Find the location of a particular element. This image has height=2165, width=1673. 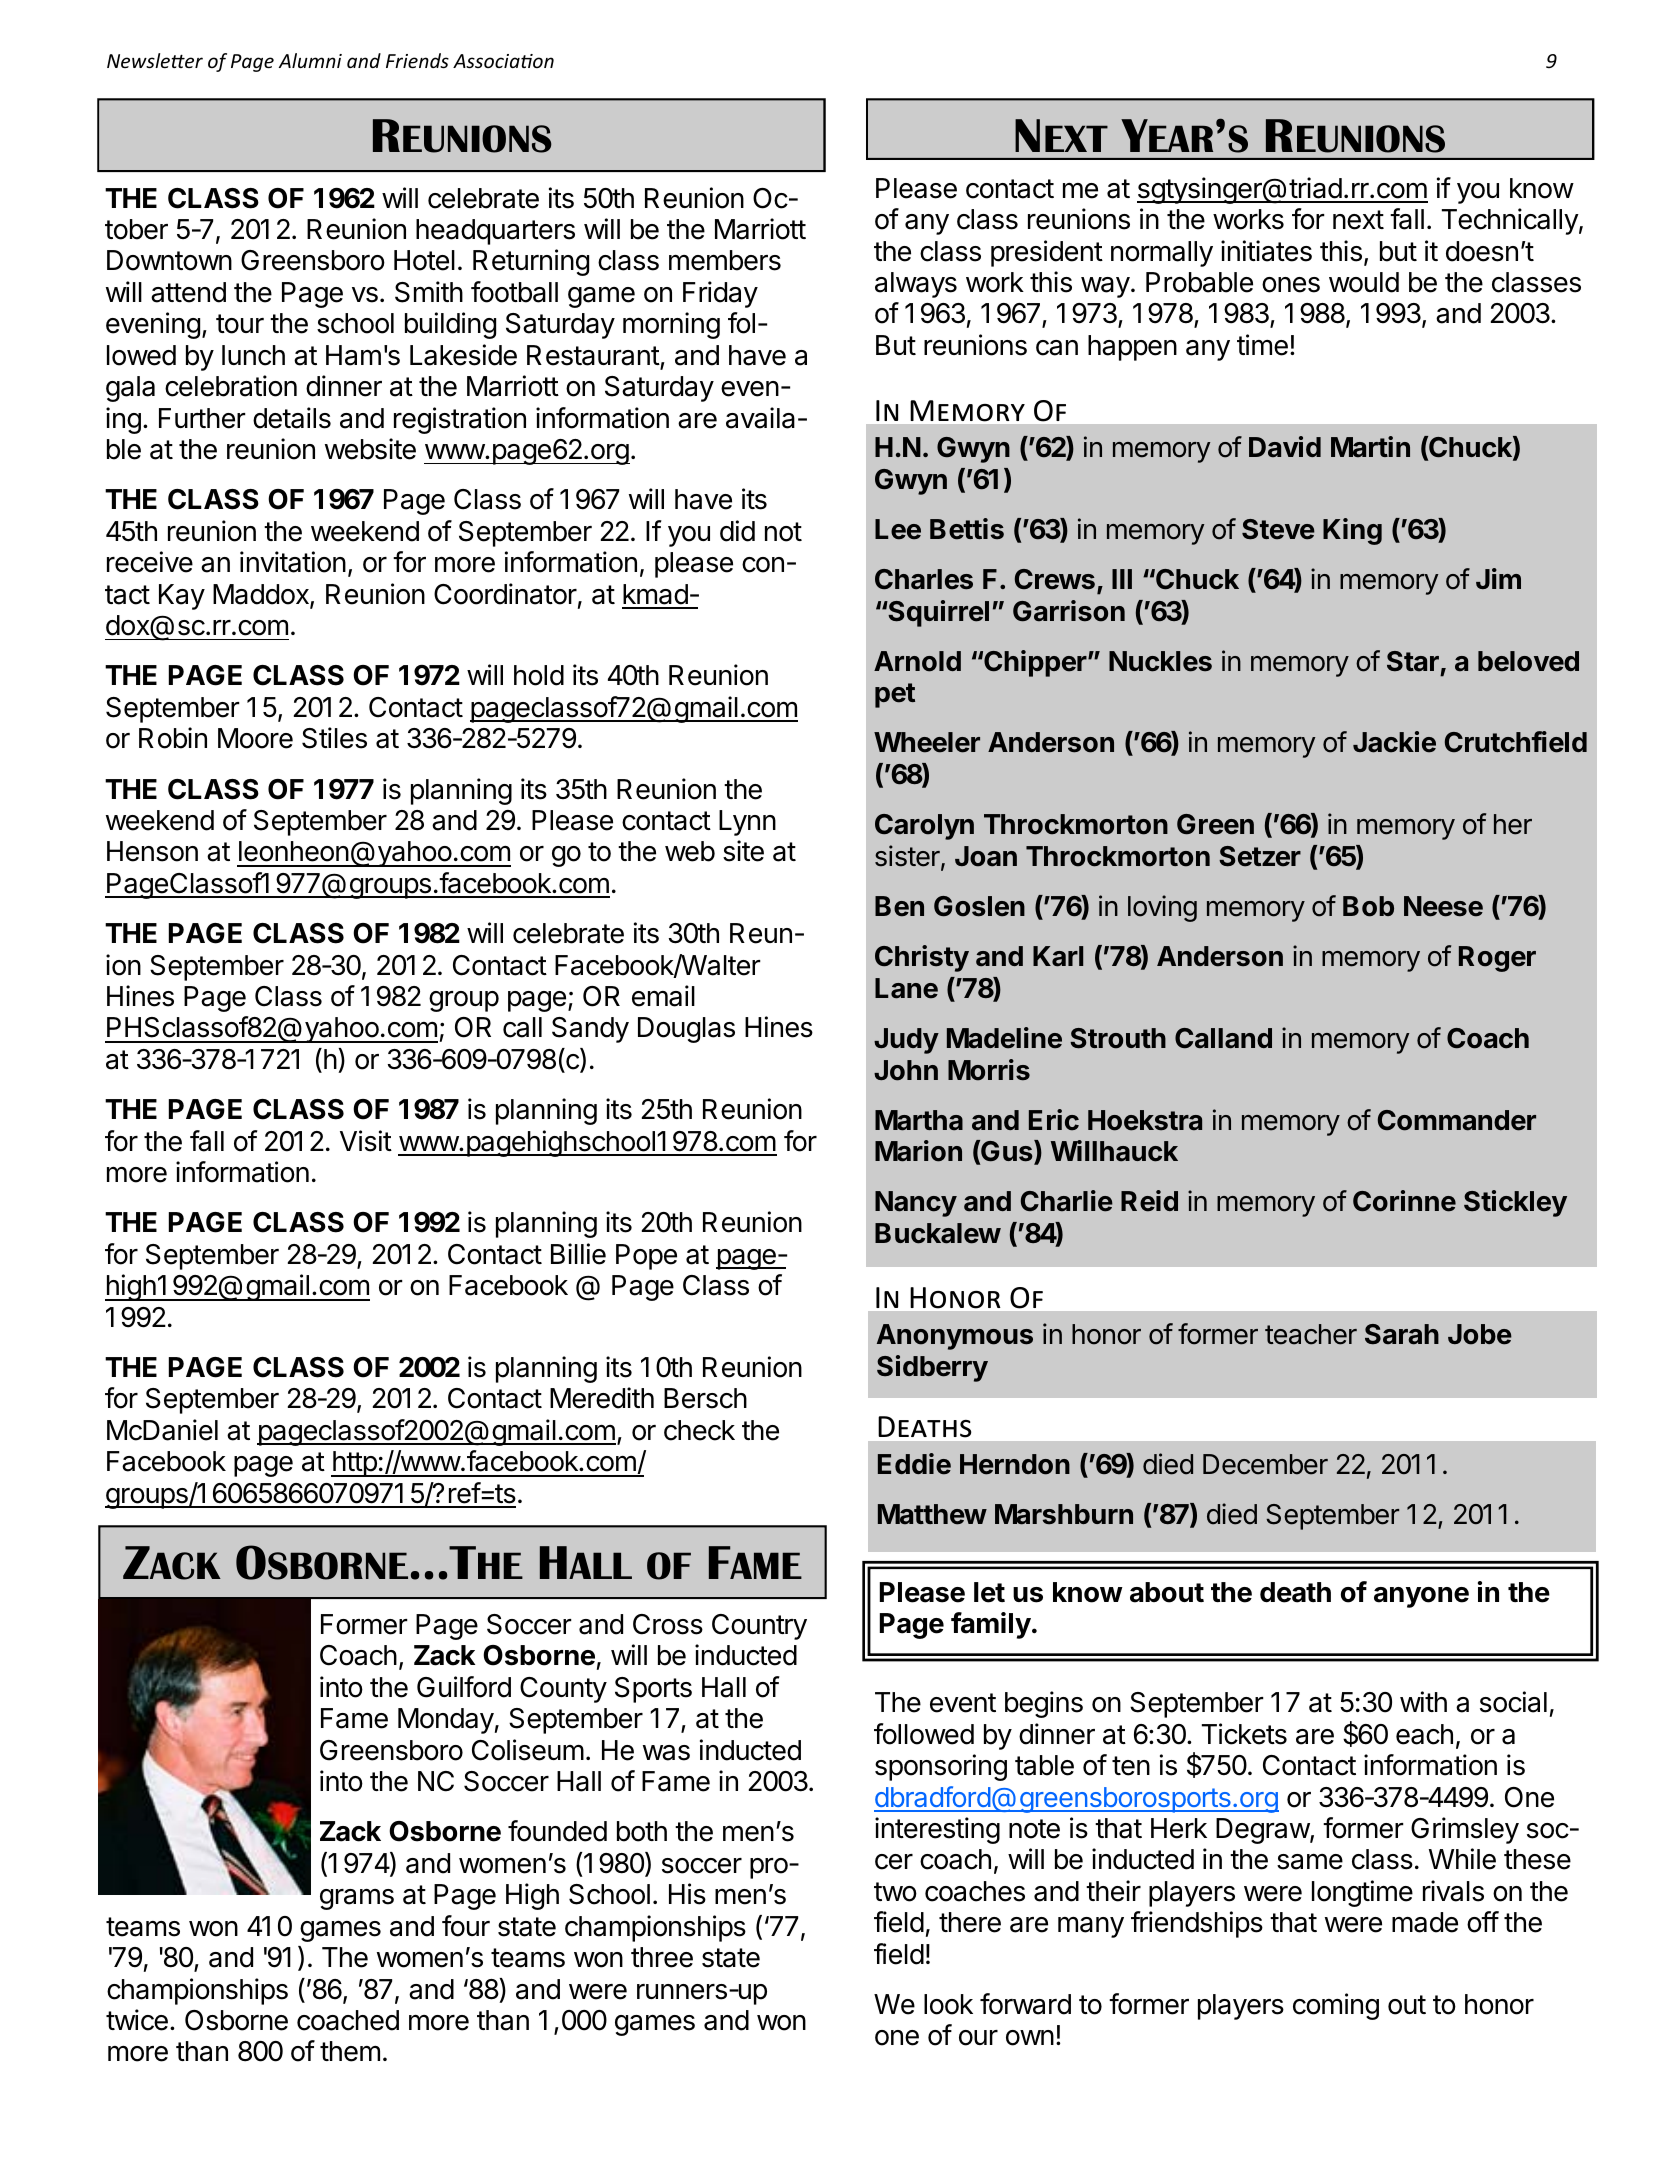

Alumni is located at coordinates (310, 60).
